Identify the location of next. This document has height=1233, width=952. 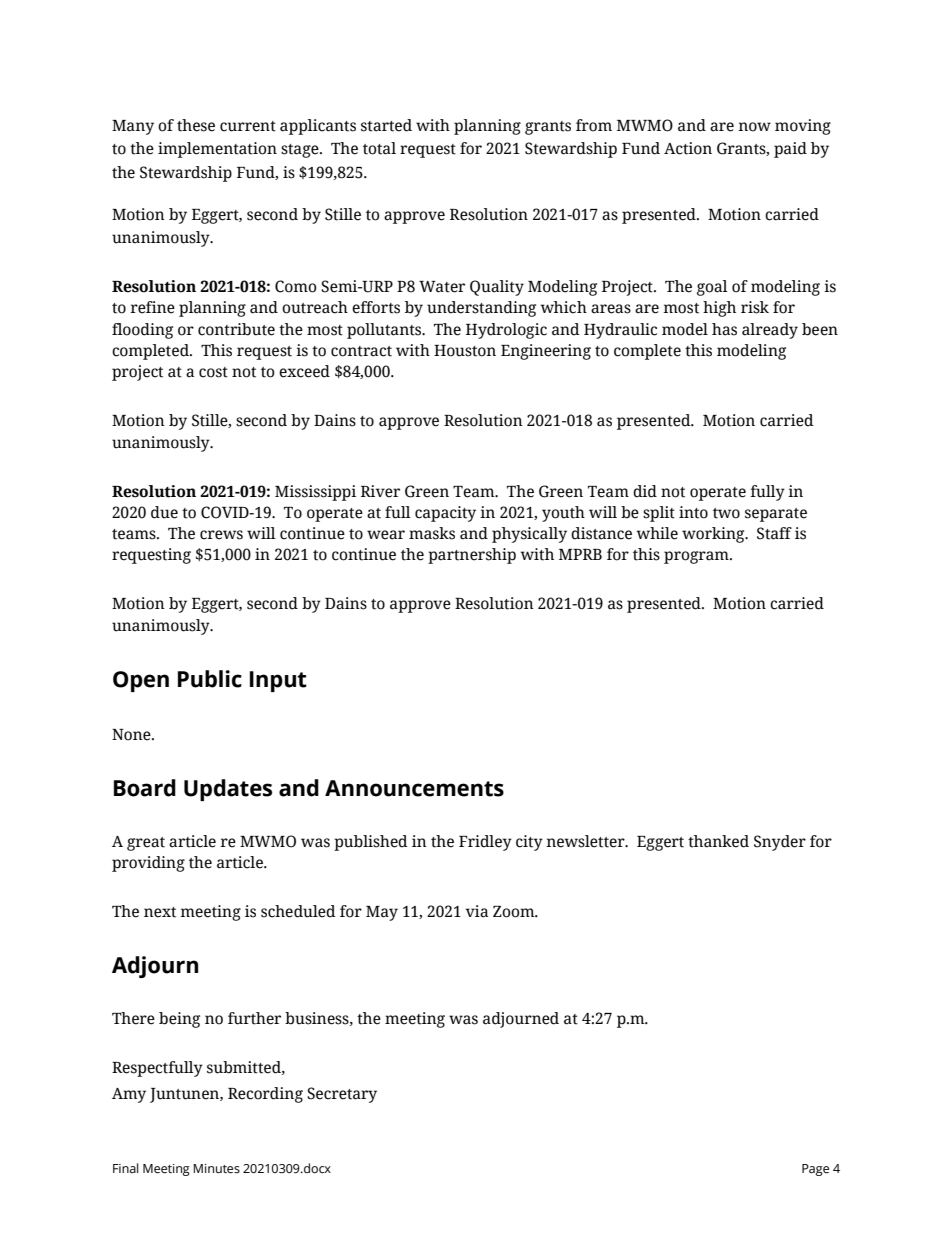
(160, 912).
